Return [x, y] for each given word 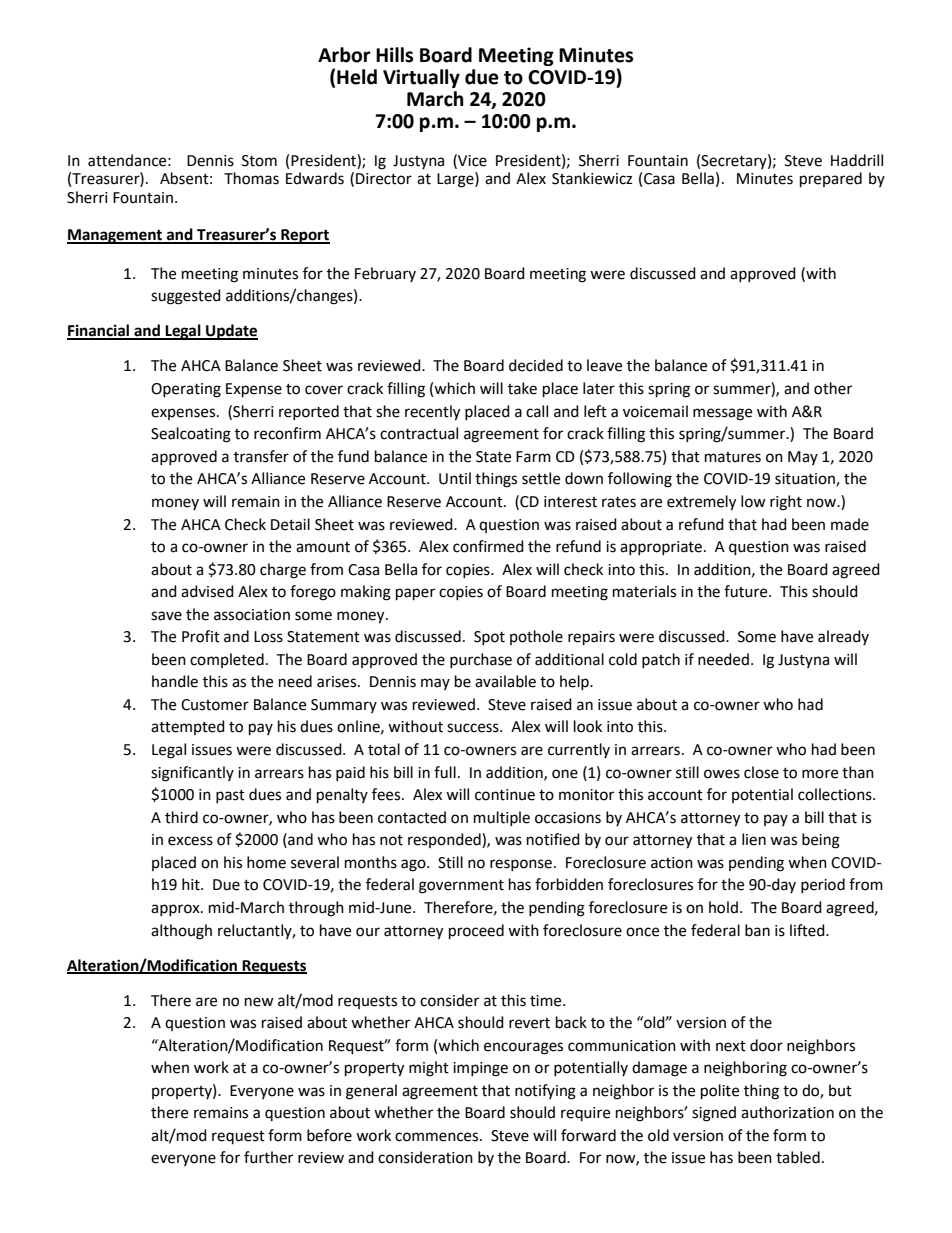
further [268, 1157]
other [833, 388]
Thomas [251, 178]
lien [754, 839]
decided [536, 365]
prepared [831, 180]
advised [207, 591]
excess [190, 841]
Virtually [421, 78]
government [461, 887]
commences [438, 1137]
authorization [787, 1112]
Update [231, 332]
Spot [489, 638]
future [747, 591]
